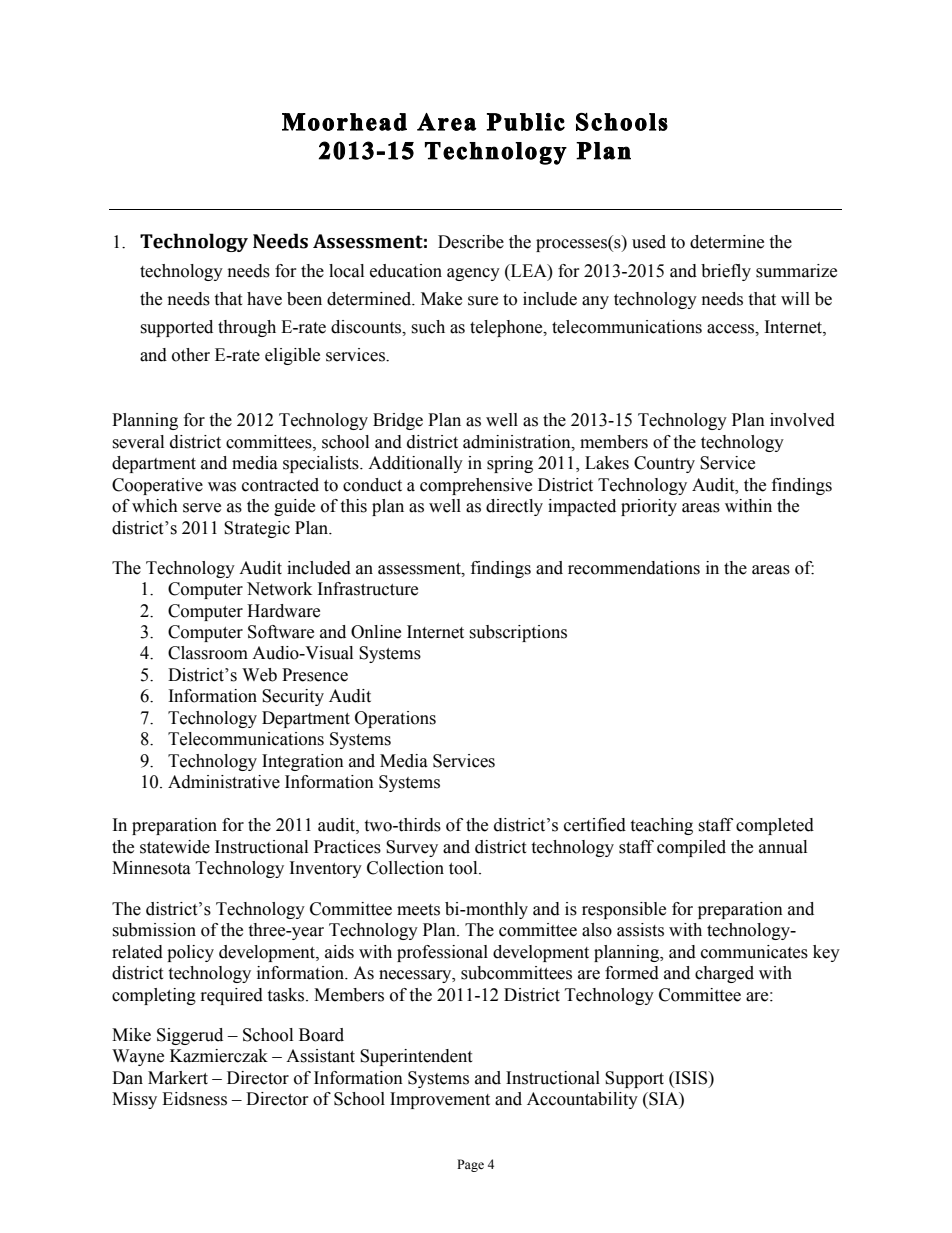  Describe the element at coordinates (134, 1100) in the screenshot. I see `Missy` at that location.
